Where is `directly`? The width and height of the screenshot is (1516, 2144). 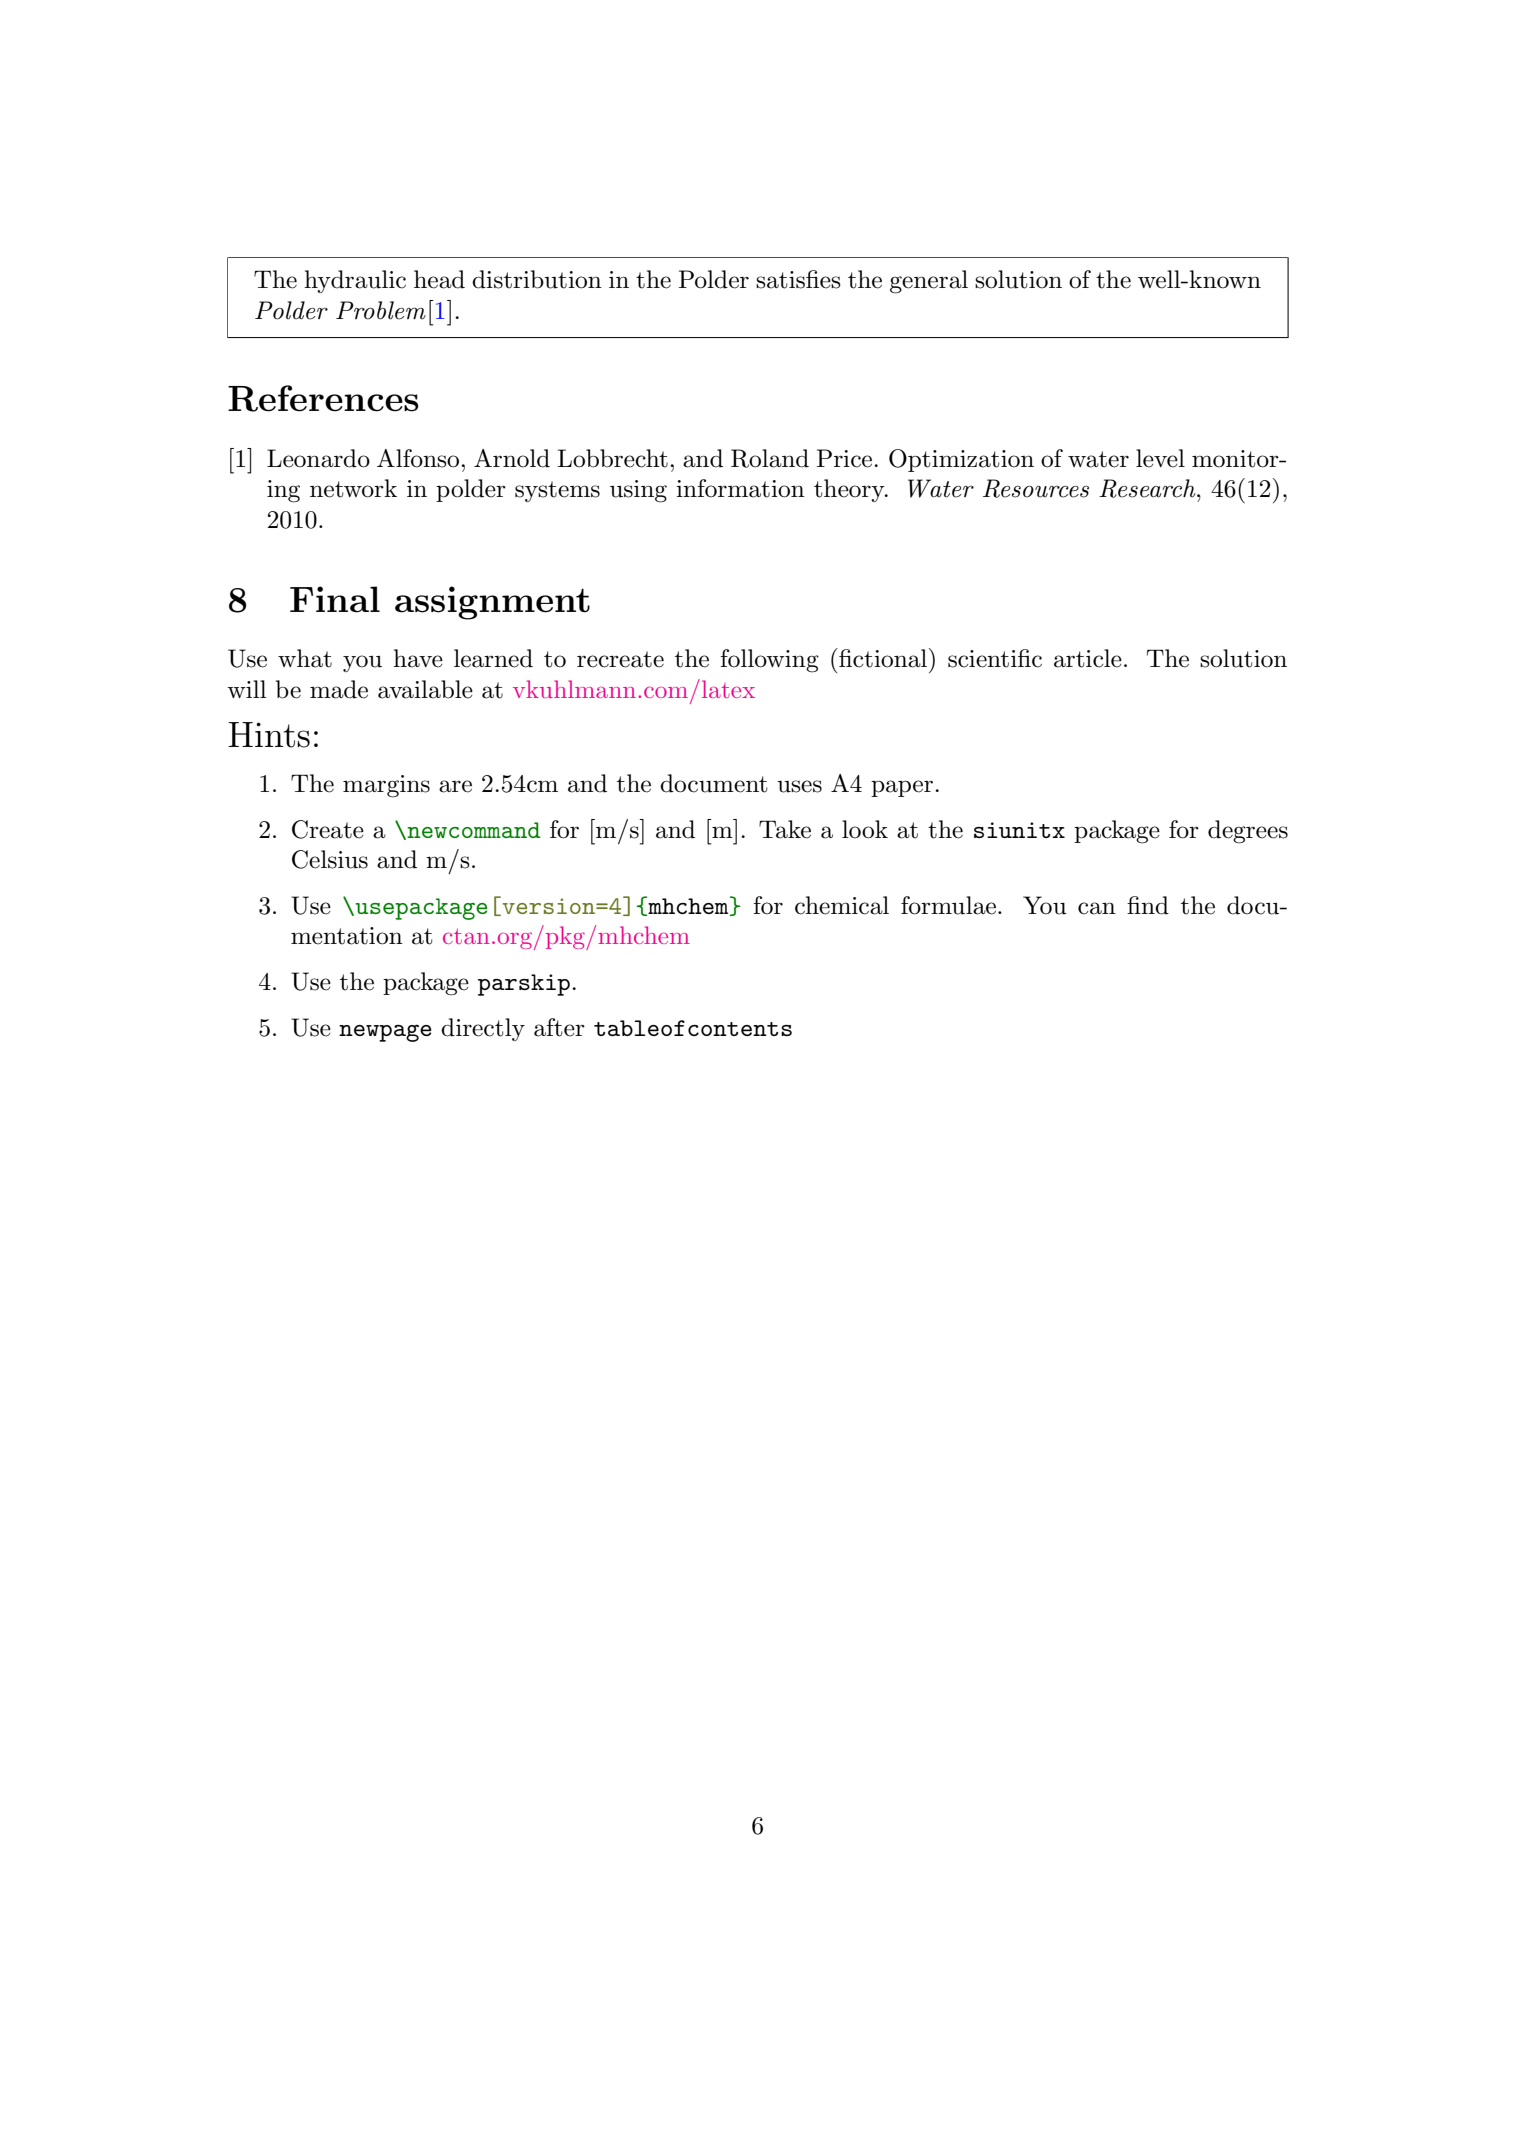 directly is located at coordinates (483, 1029).
